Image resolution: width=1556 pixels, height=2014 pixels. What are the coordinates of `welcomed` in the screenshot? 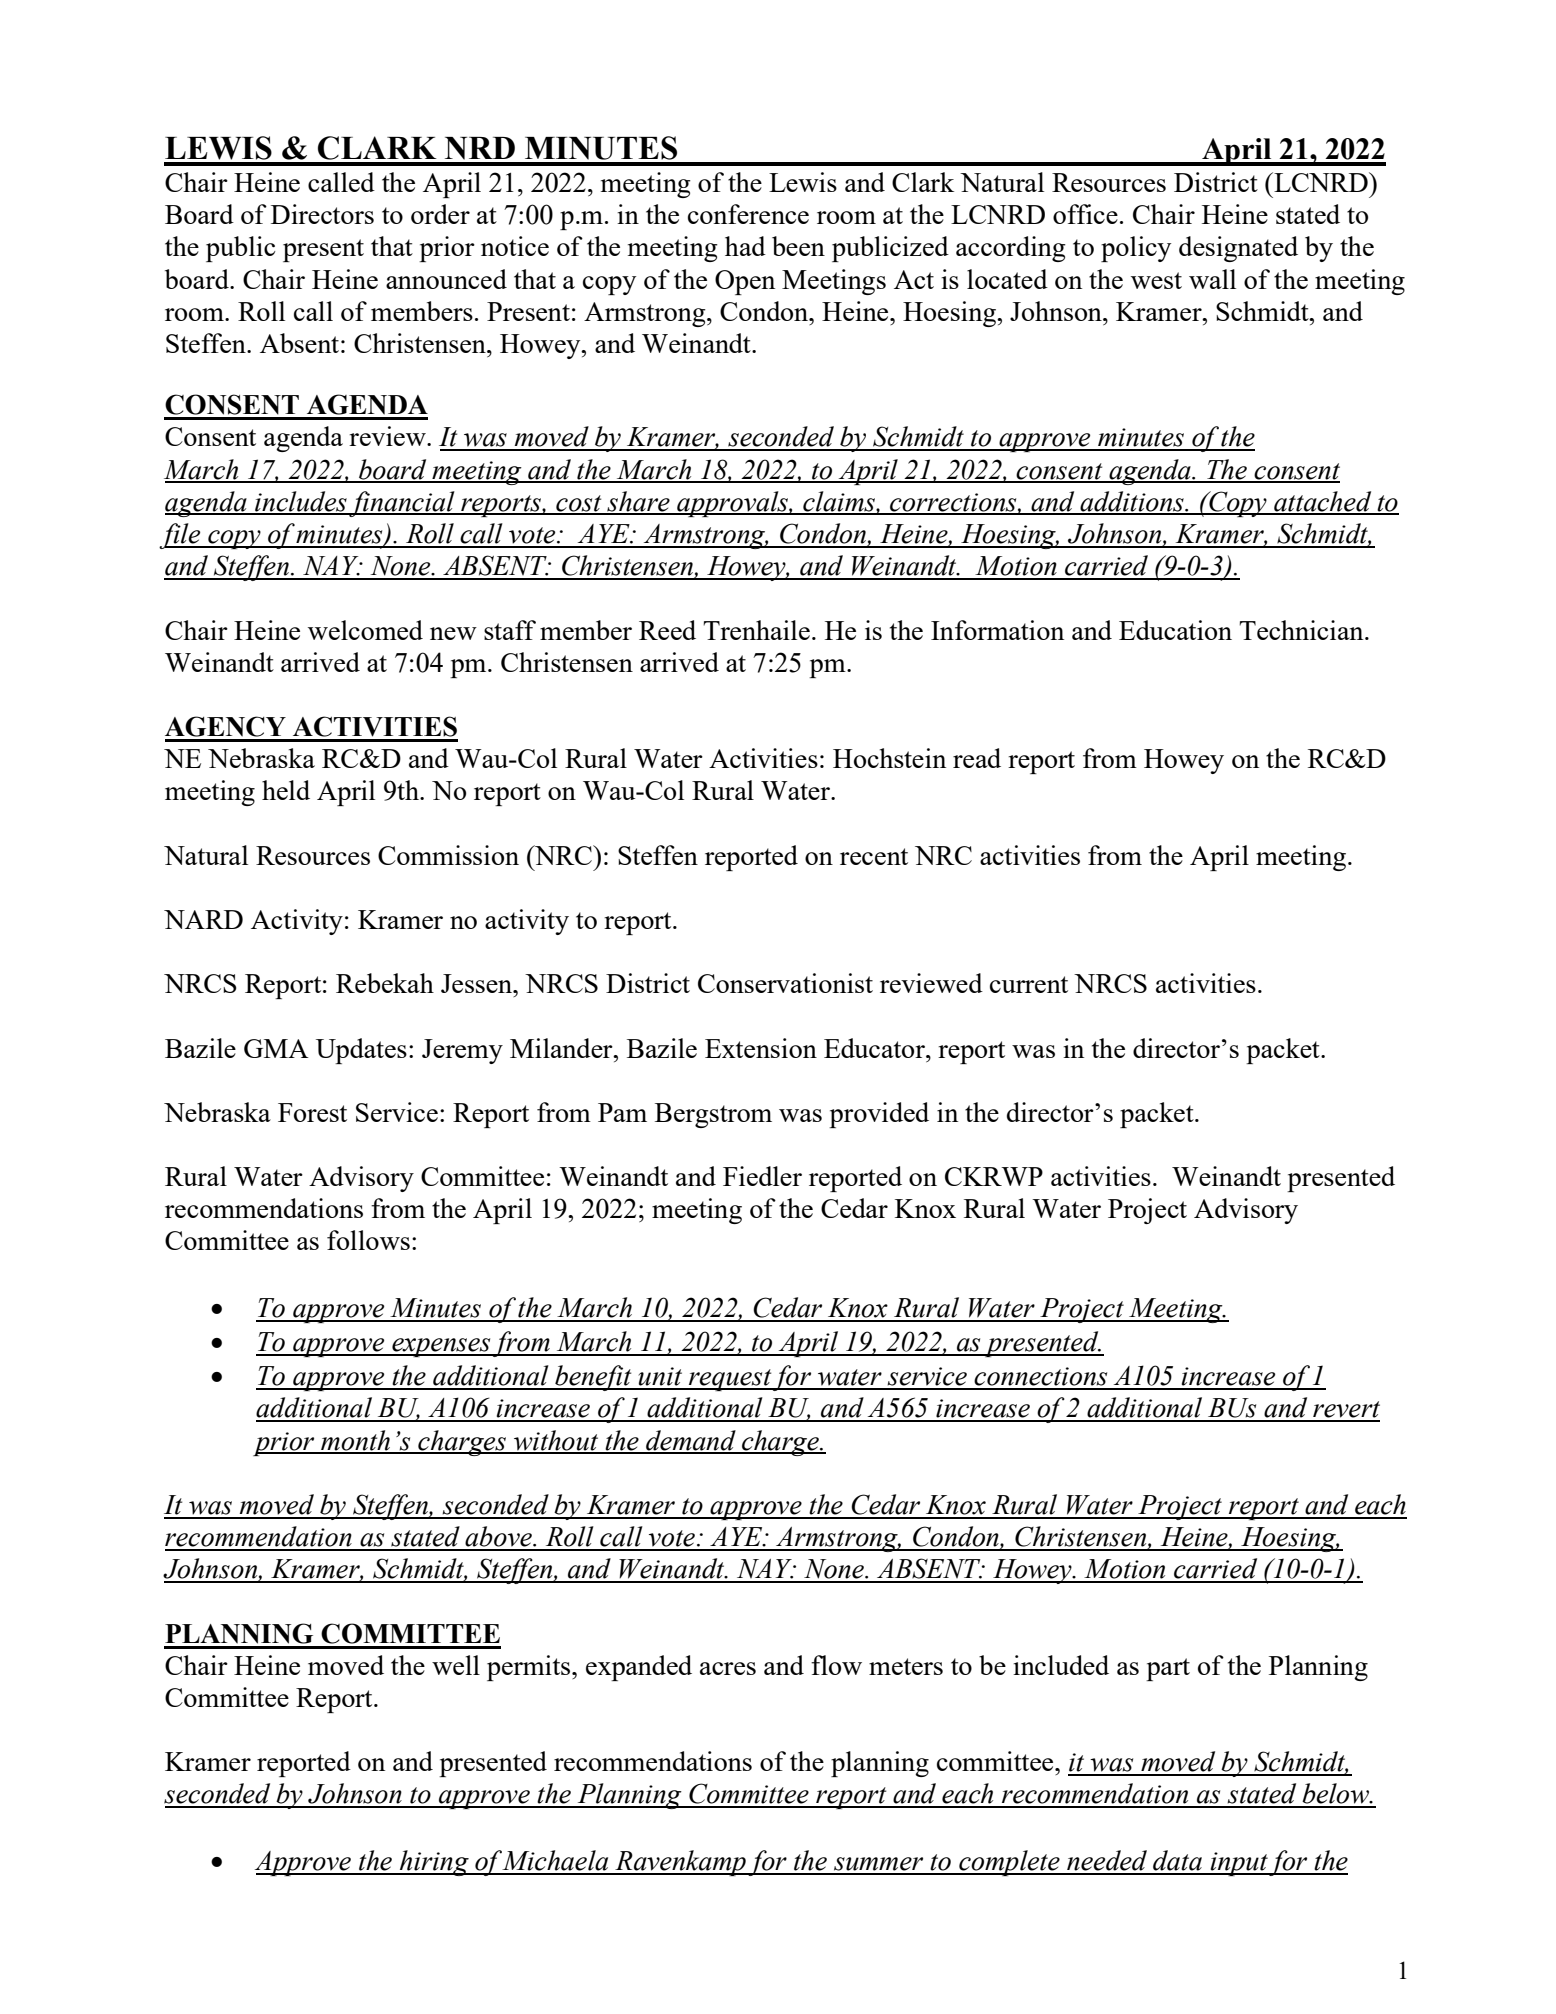 It's located at (365, 630).
